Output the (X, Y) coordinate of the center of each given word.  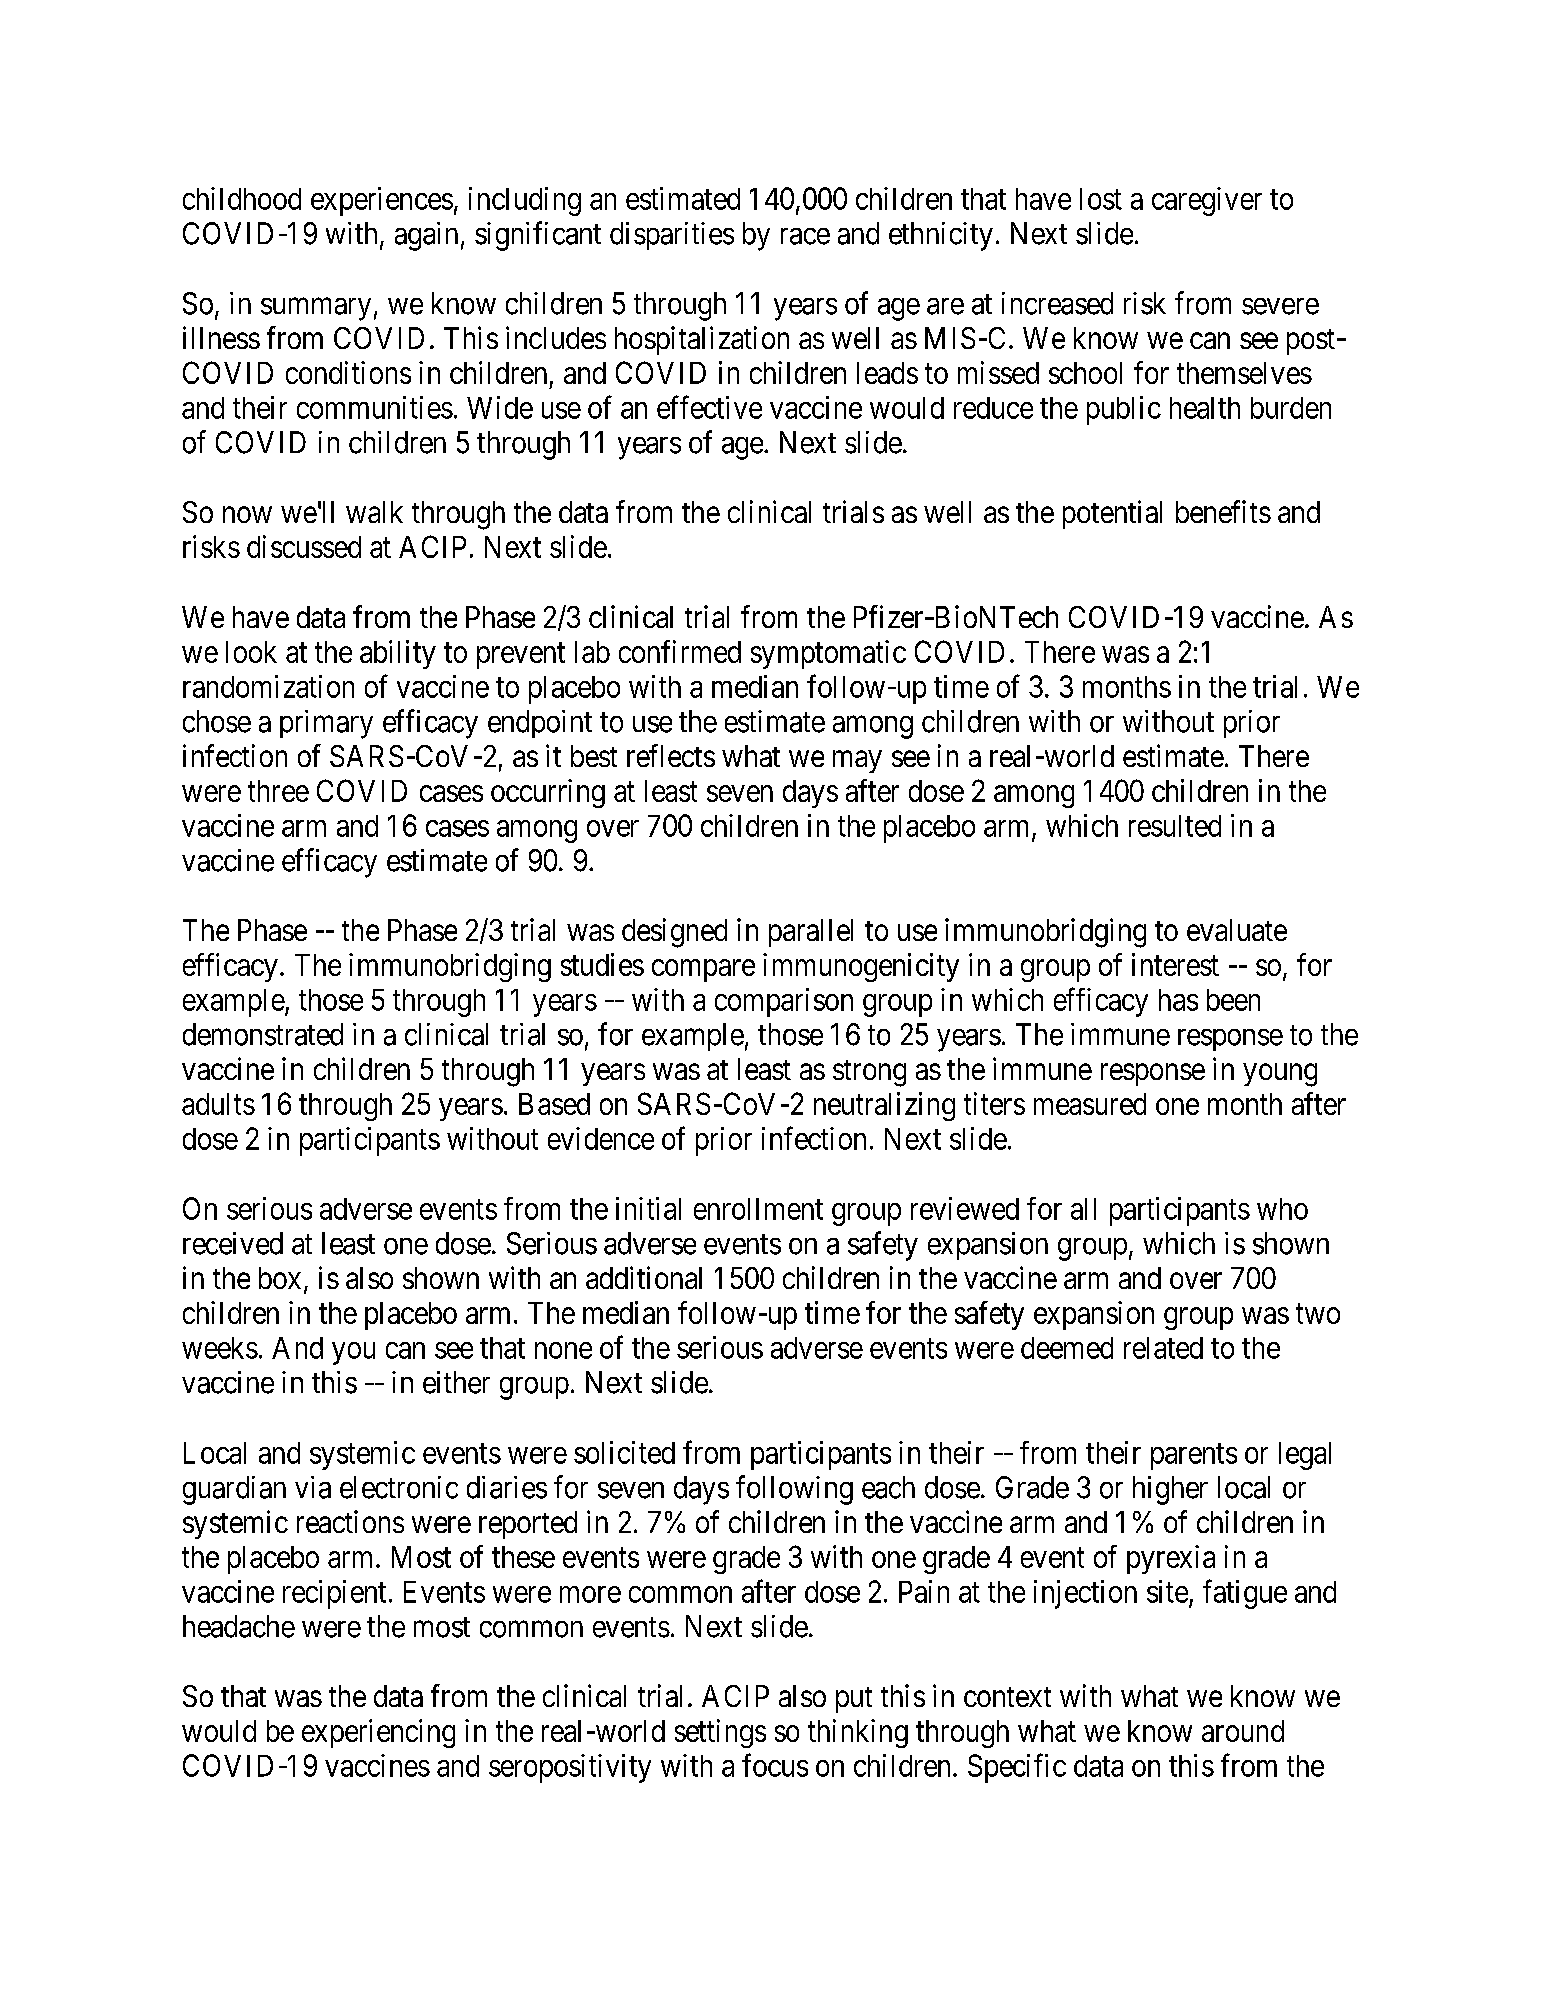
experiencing (378, 1733)
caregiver (1207, 201)
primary (326, 724)
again (426, 236)
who (1282, 1209)
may (857, 762)
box (280, 1278)
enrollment (758, 1209)
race (805, 236)
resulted (1175, 826)
